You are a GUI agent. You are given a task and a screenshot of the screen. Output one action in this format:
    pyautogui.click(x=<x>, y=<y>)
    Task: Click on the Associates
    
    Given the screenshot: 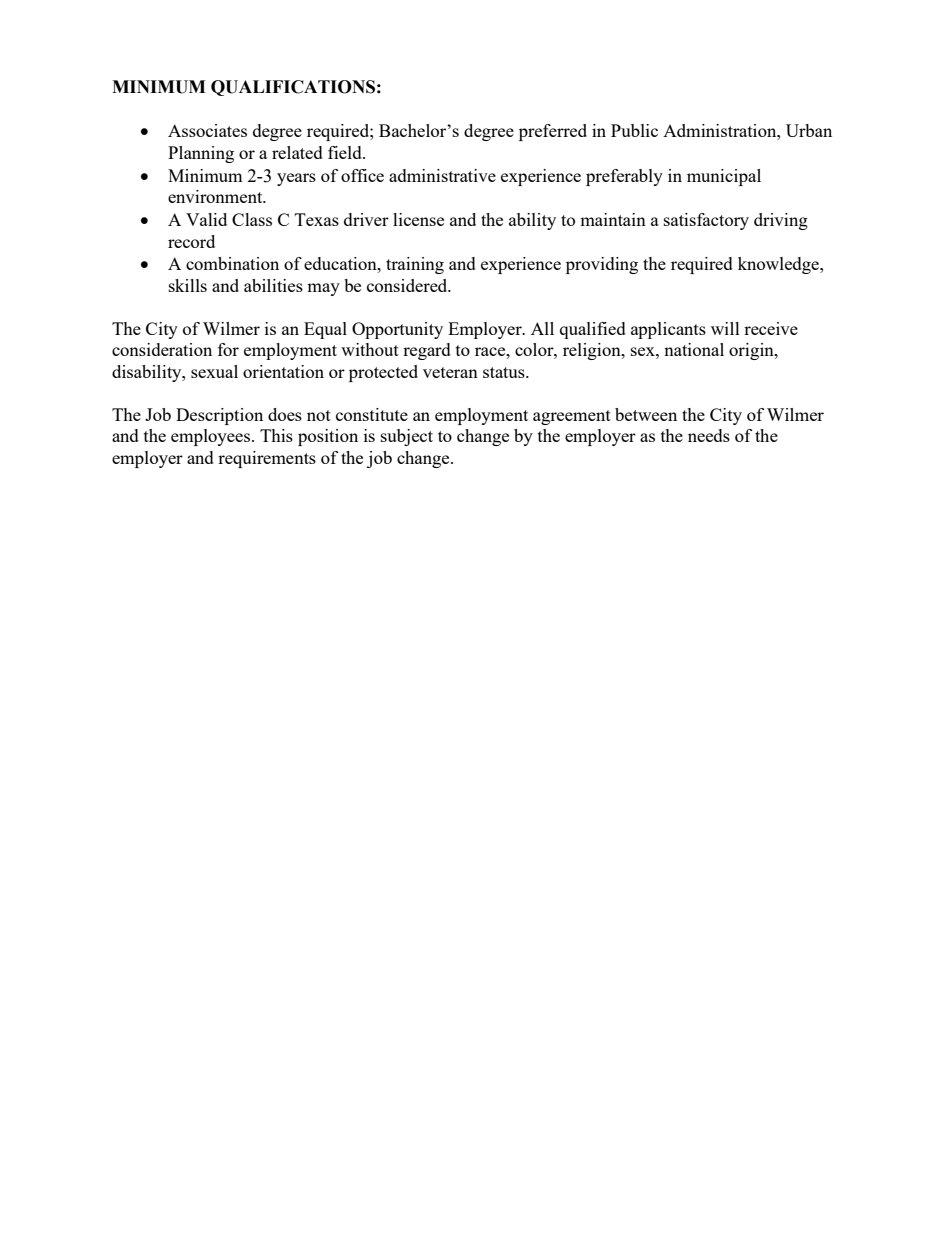 What is the action you would take?
    pyautogui.click(x=207, y=130)
